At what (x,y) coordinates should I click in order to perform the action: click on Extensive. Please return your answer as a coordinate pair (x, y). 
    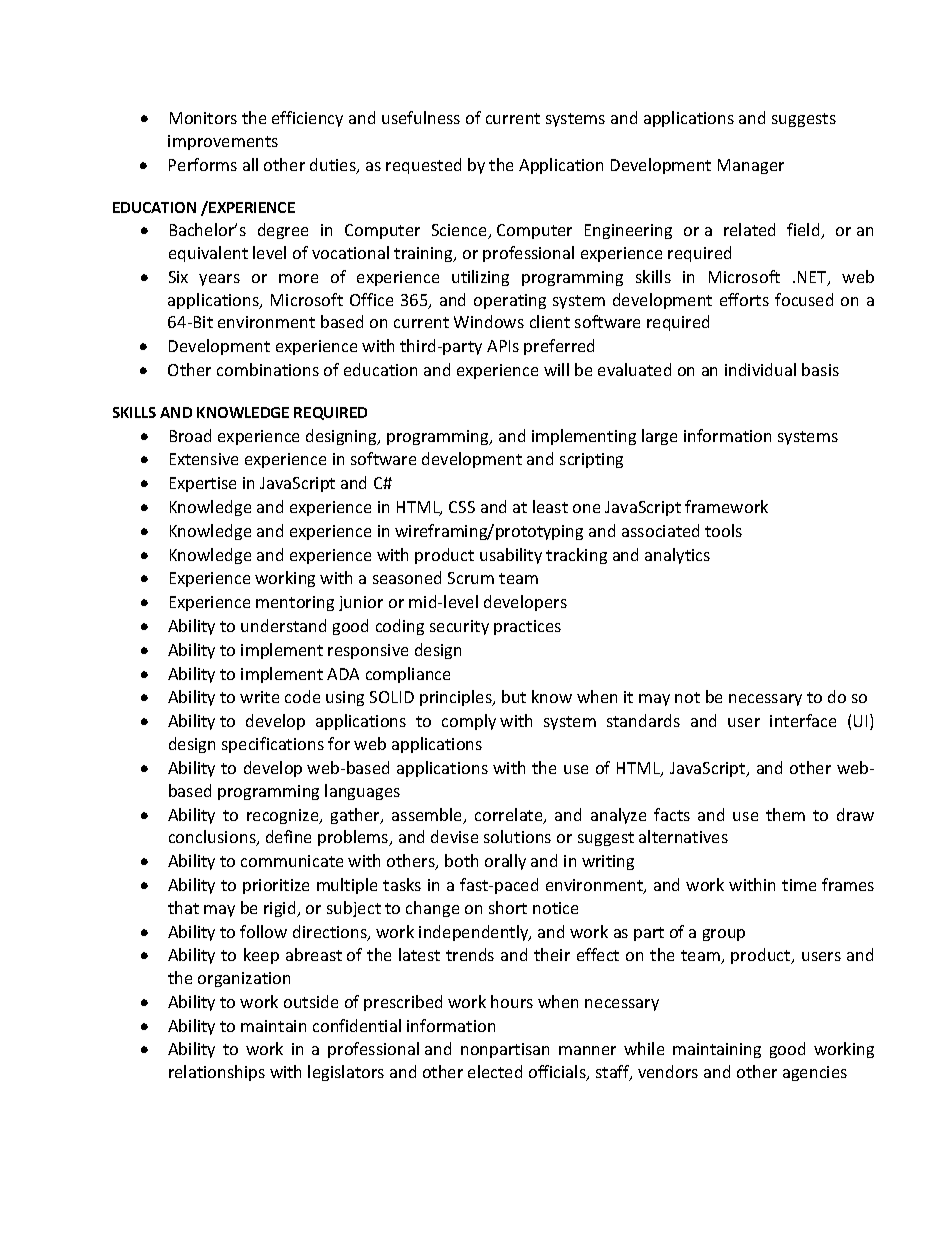
    Looking at the image, I should click on (204, 459).
